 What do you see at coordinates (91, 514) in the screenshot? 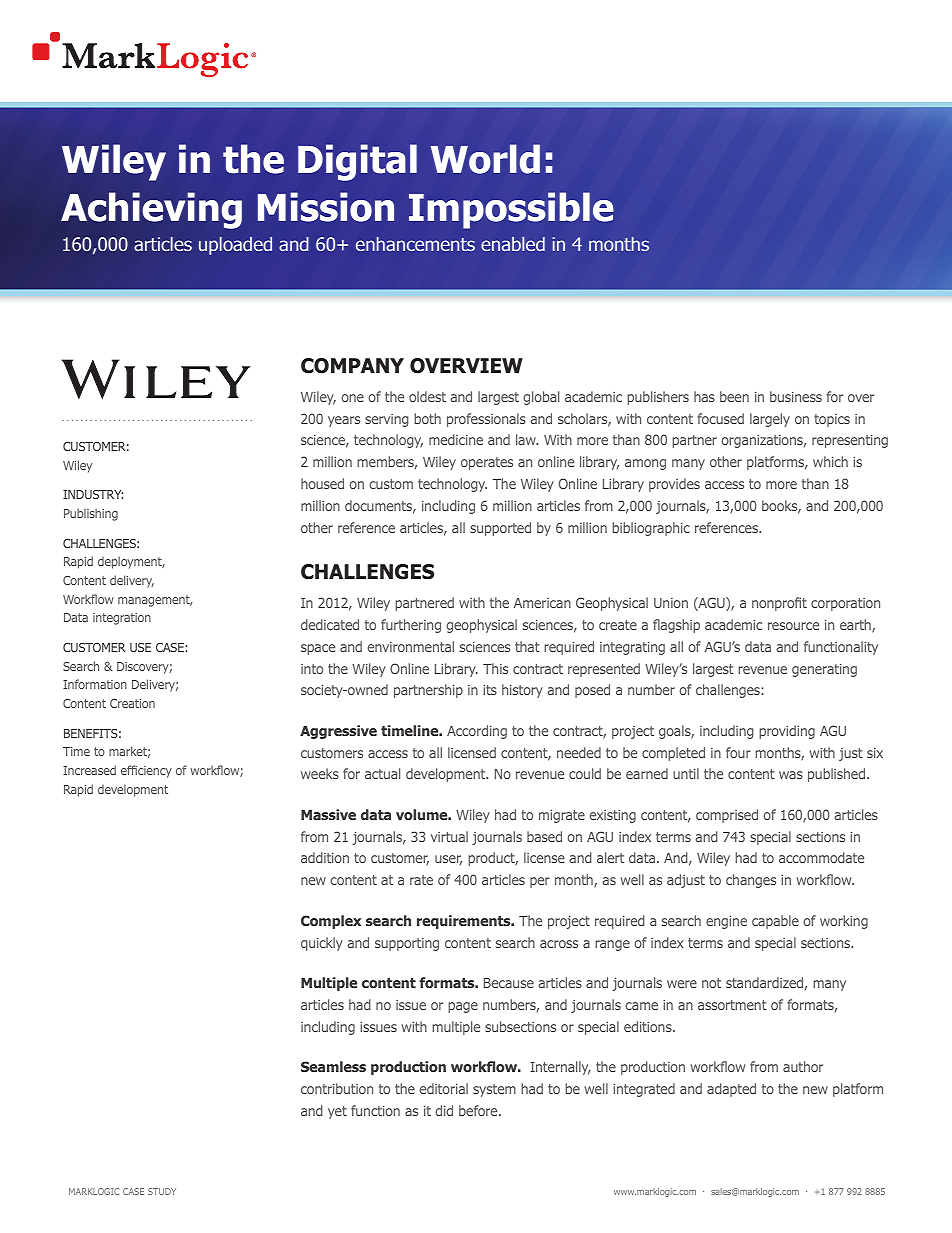
I see `Publishing` at bounding box center [91, 514].
